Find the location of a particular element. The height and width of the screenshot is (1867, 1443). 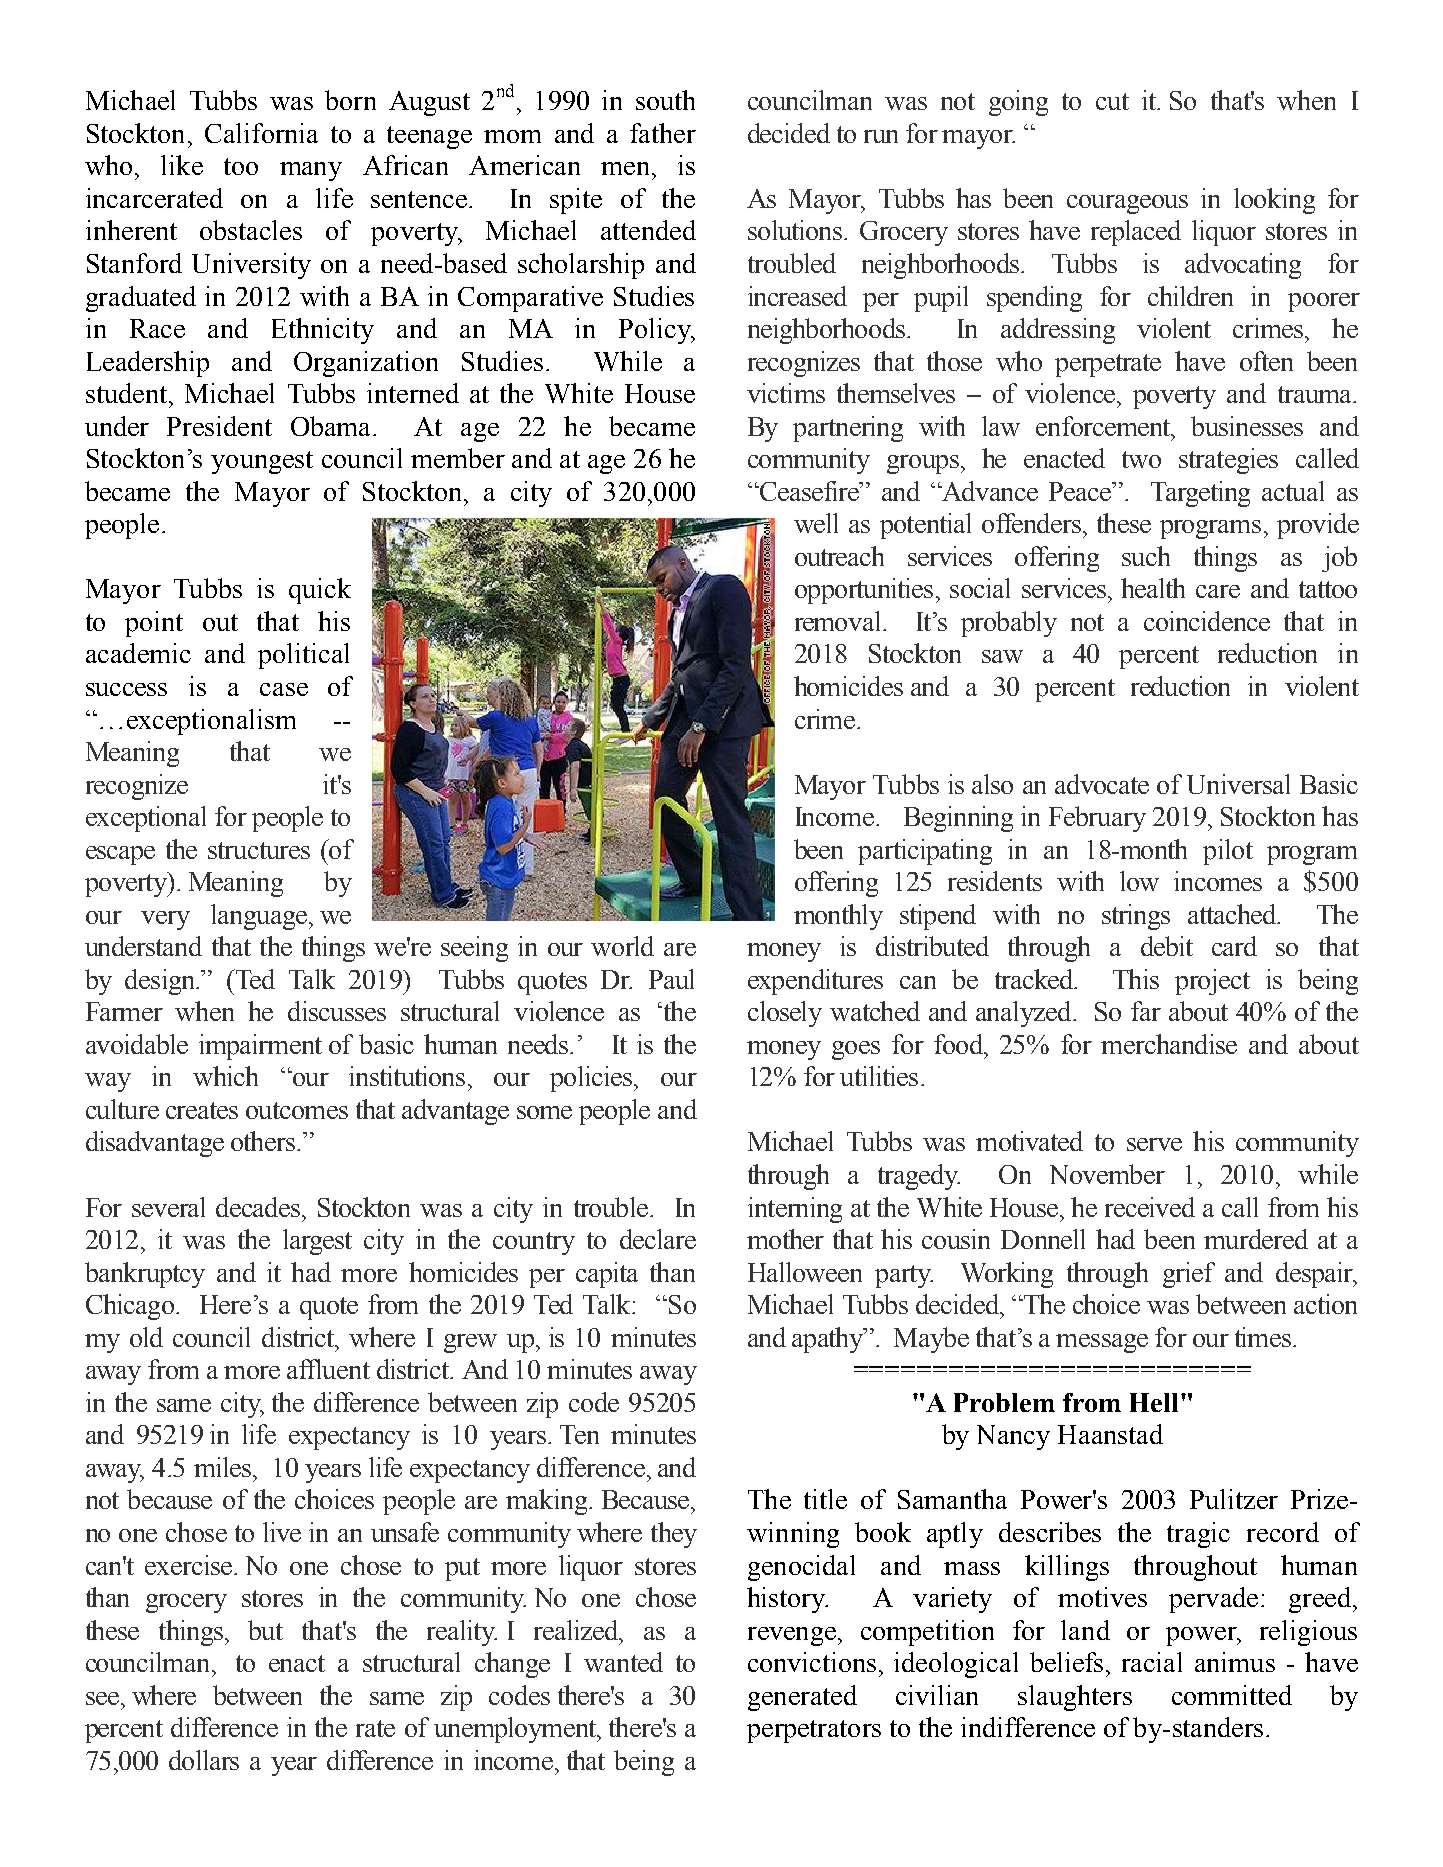

Paul is located at coordinates (671, 979).
